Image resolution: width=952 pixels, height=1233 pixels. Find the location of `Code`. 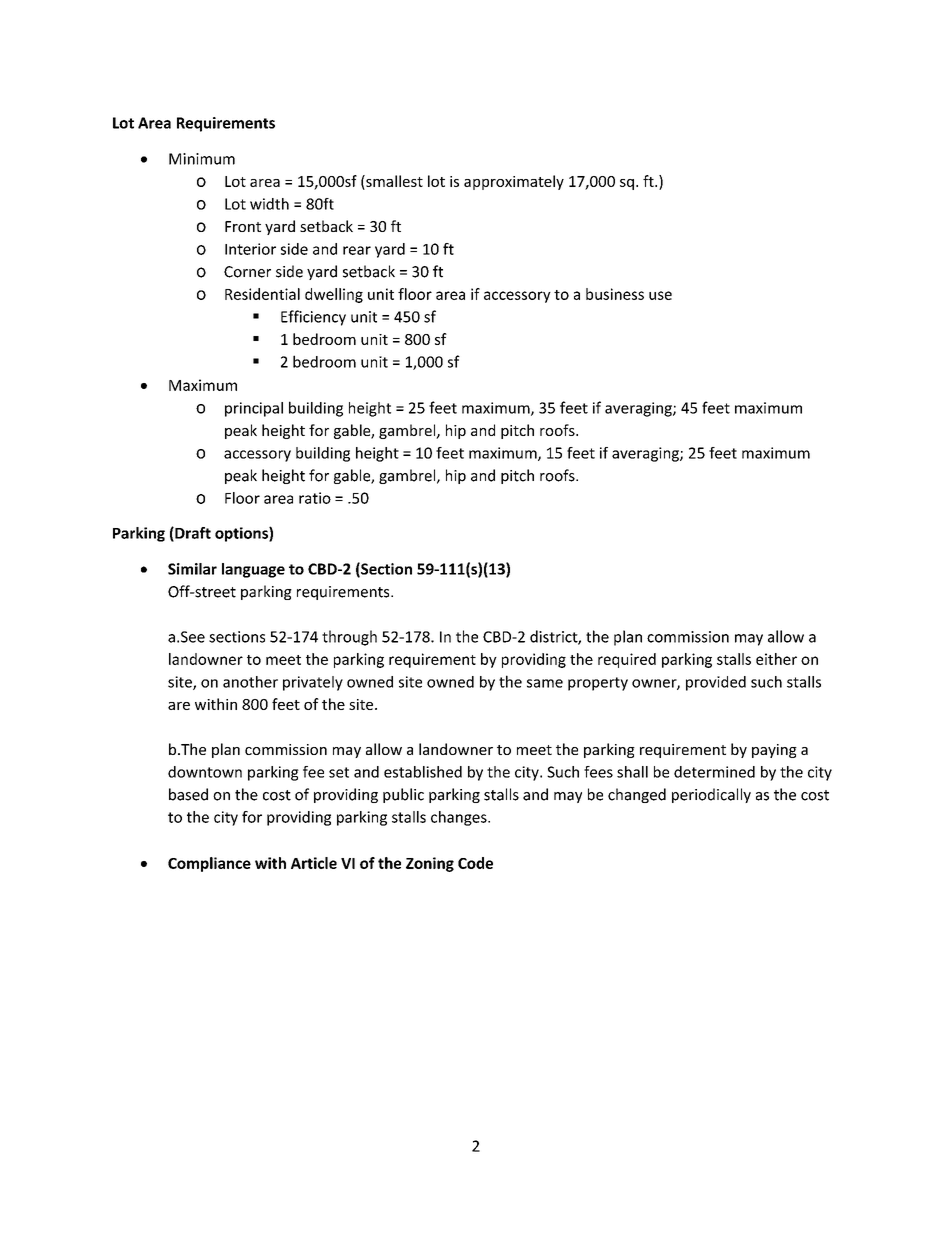

Code is located at coordinates (475, 863).
